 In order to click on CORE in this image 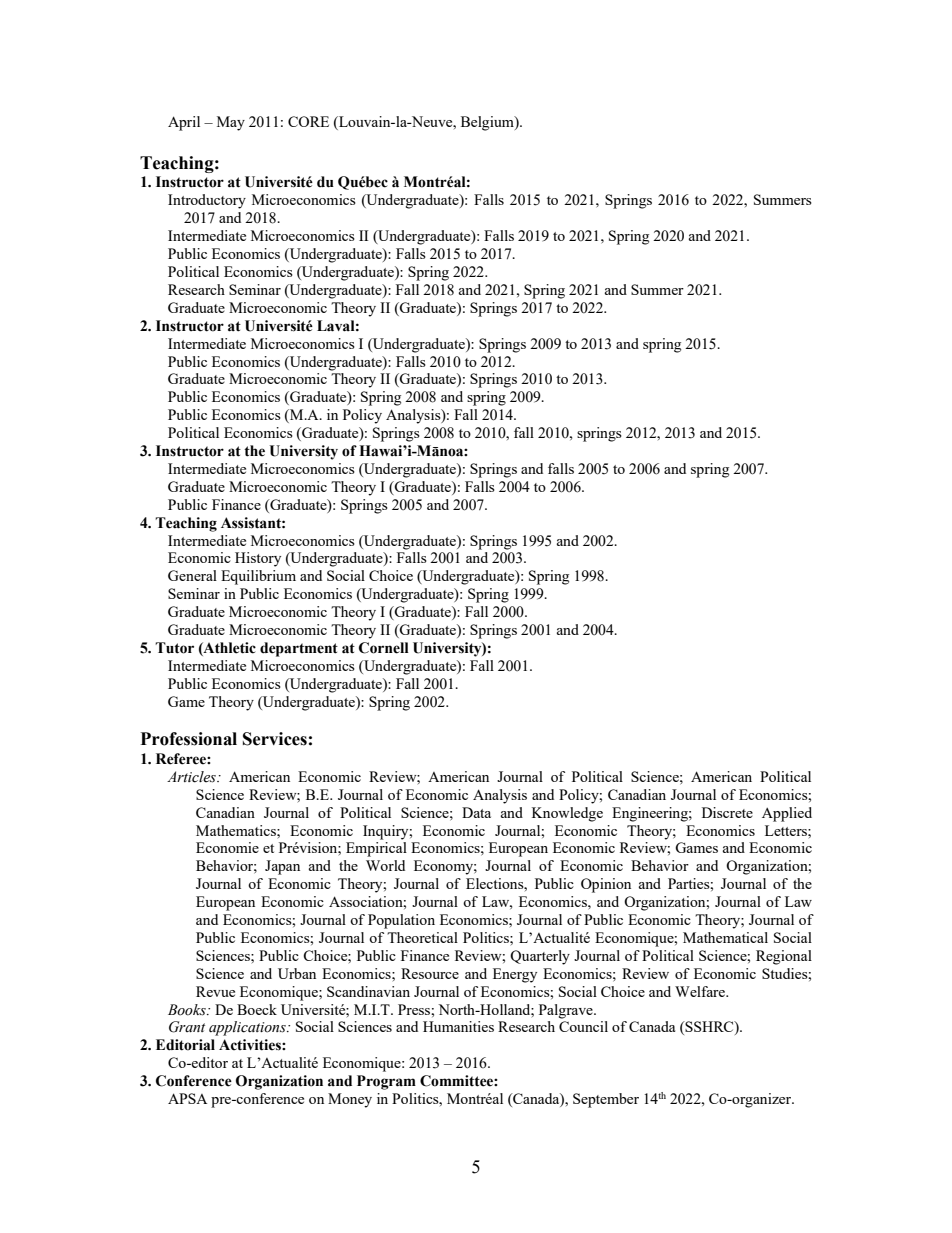, I will do `click(308, 121)`.
